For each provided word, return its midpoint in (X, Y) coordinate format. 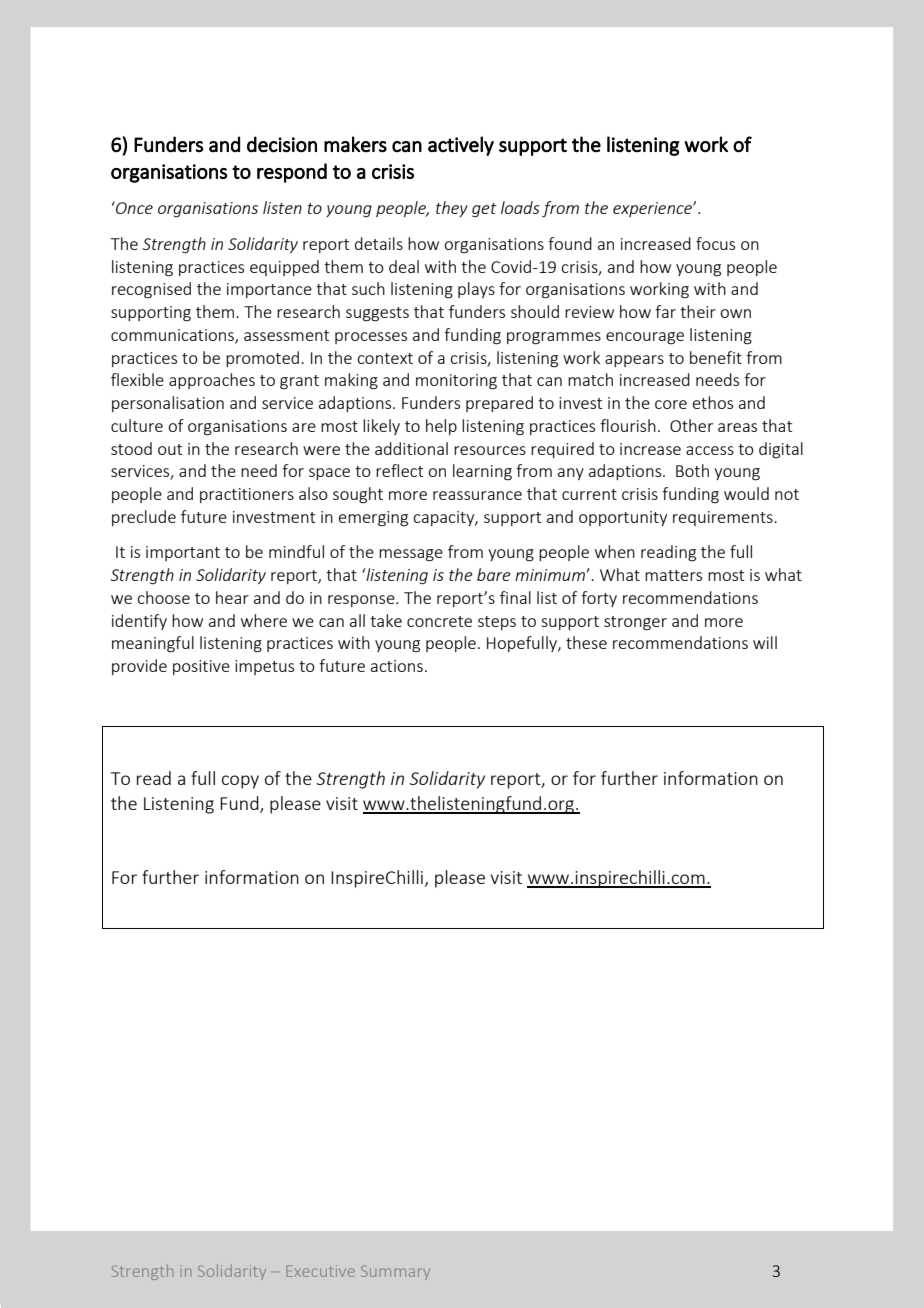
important (183, 553)
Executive (320, 1271)
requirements (724, 518)
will (765, 642)
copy (240, 782)
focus (715, 243)
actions (397, 666)
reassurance (477, 495)
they (452, 209)
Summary (395, 1272)
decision (282, 144)
